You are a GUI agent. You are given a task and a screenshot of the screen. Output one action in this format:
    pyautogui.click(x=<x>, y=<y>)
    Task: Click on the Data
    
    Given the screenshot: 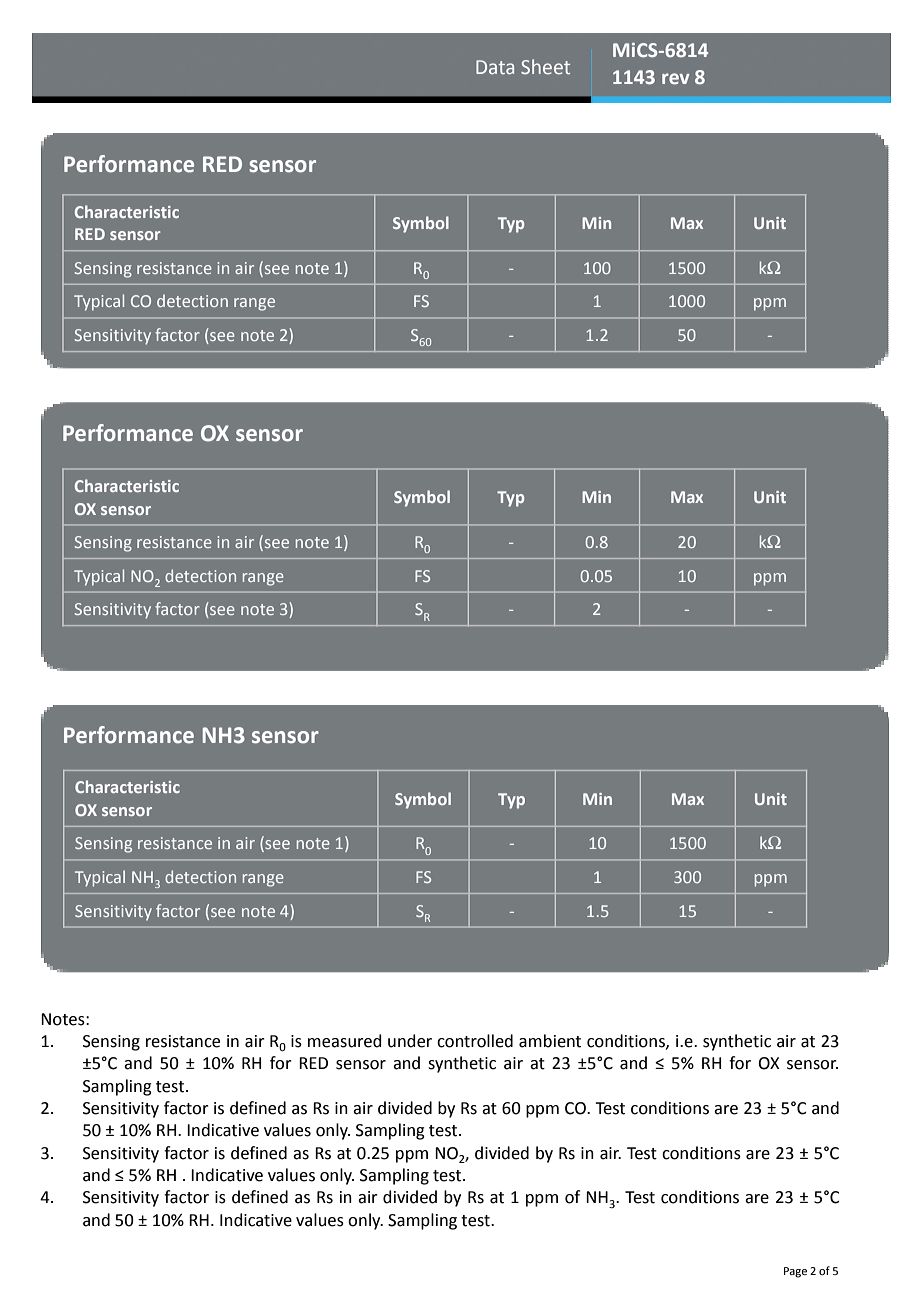 What is the action you would take?
    pyautogui.click(x=495, y=67)
